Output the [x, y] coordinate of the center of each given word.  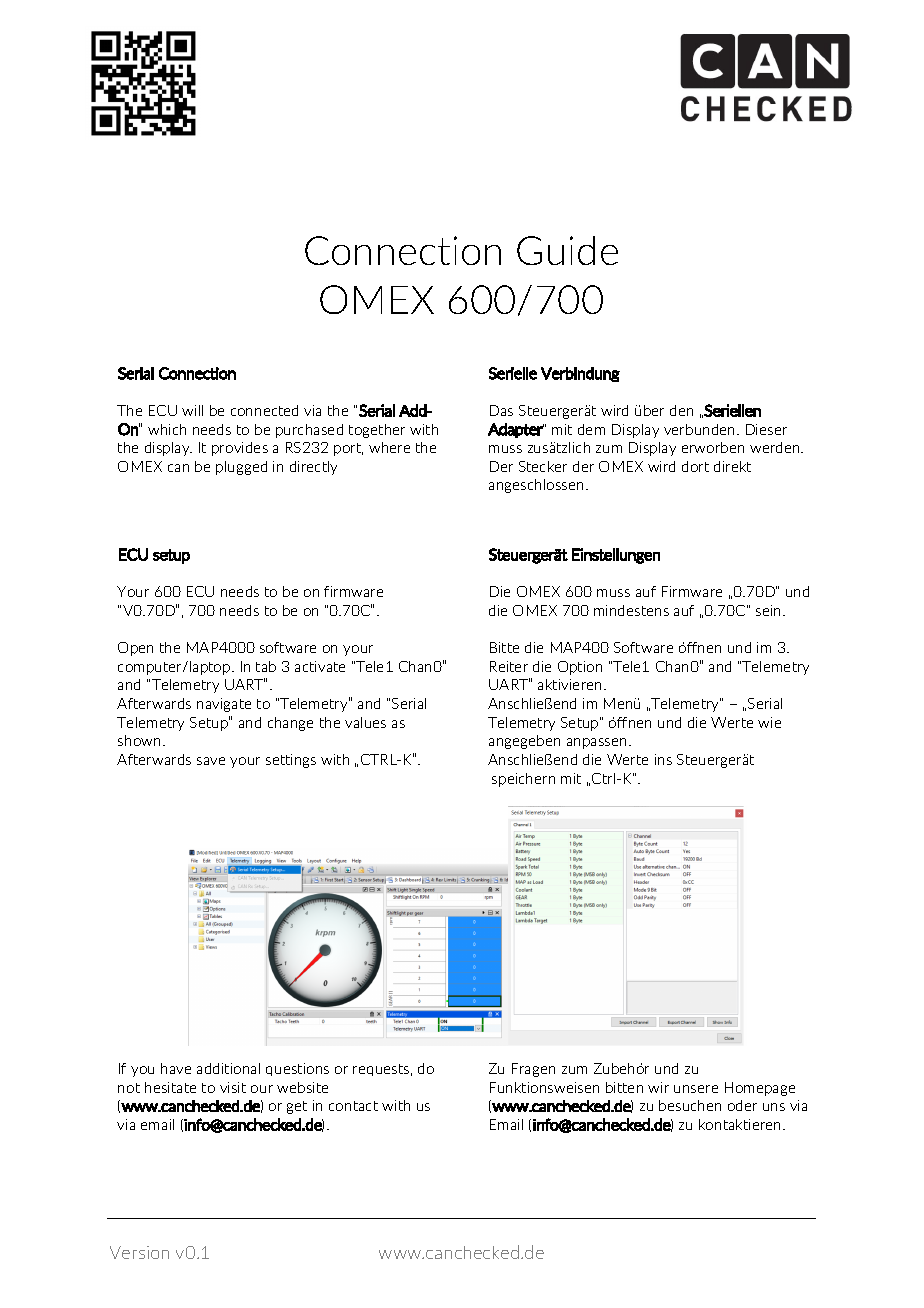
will [192, 410]
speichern [523, 780]
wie [769, 722]
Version [139, 1252]
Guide [567, 250]
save [211, 761]
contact [353, 1106]
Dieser [766, 429]
